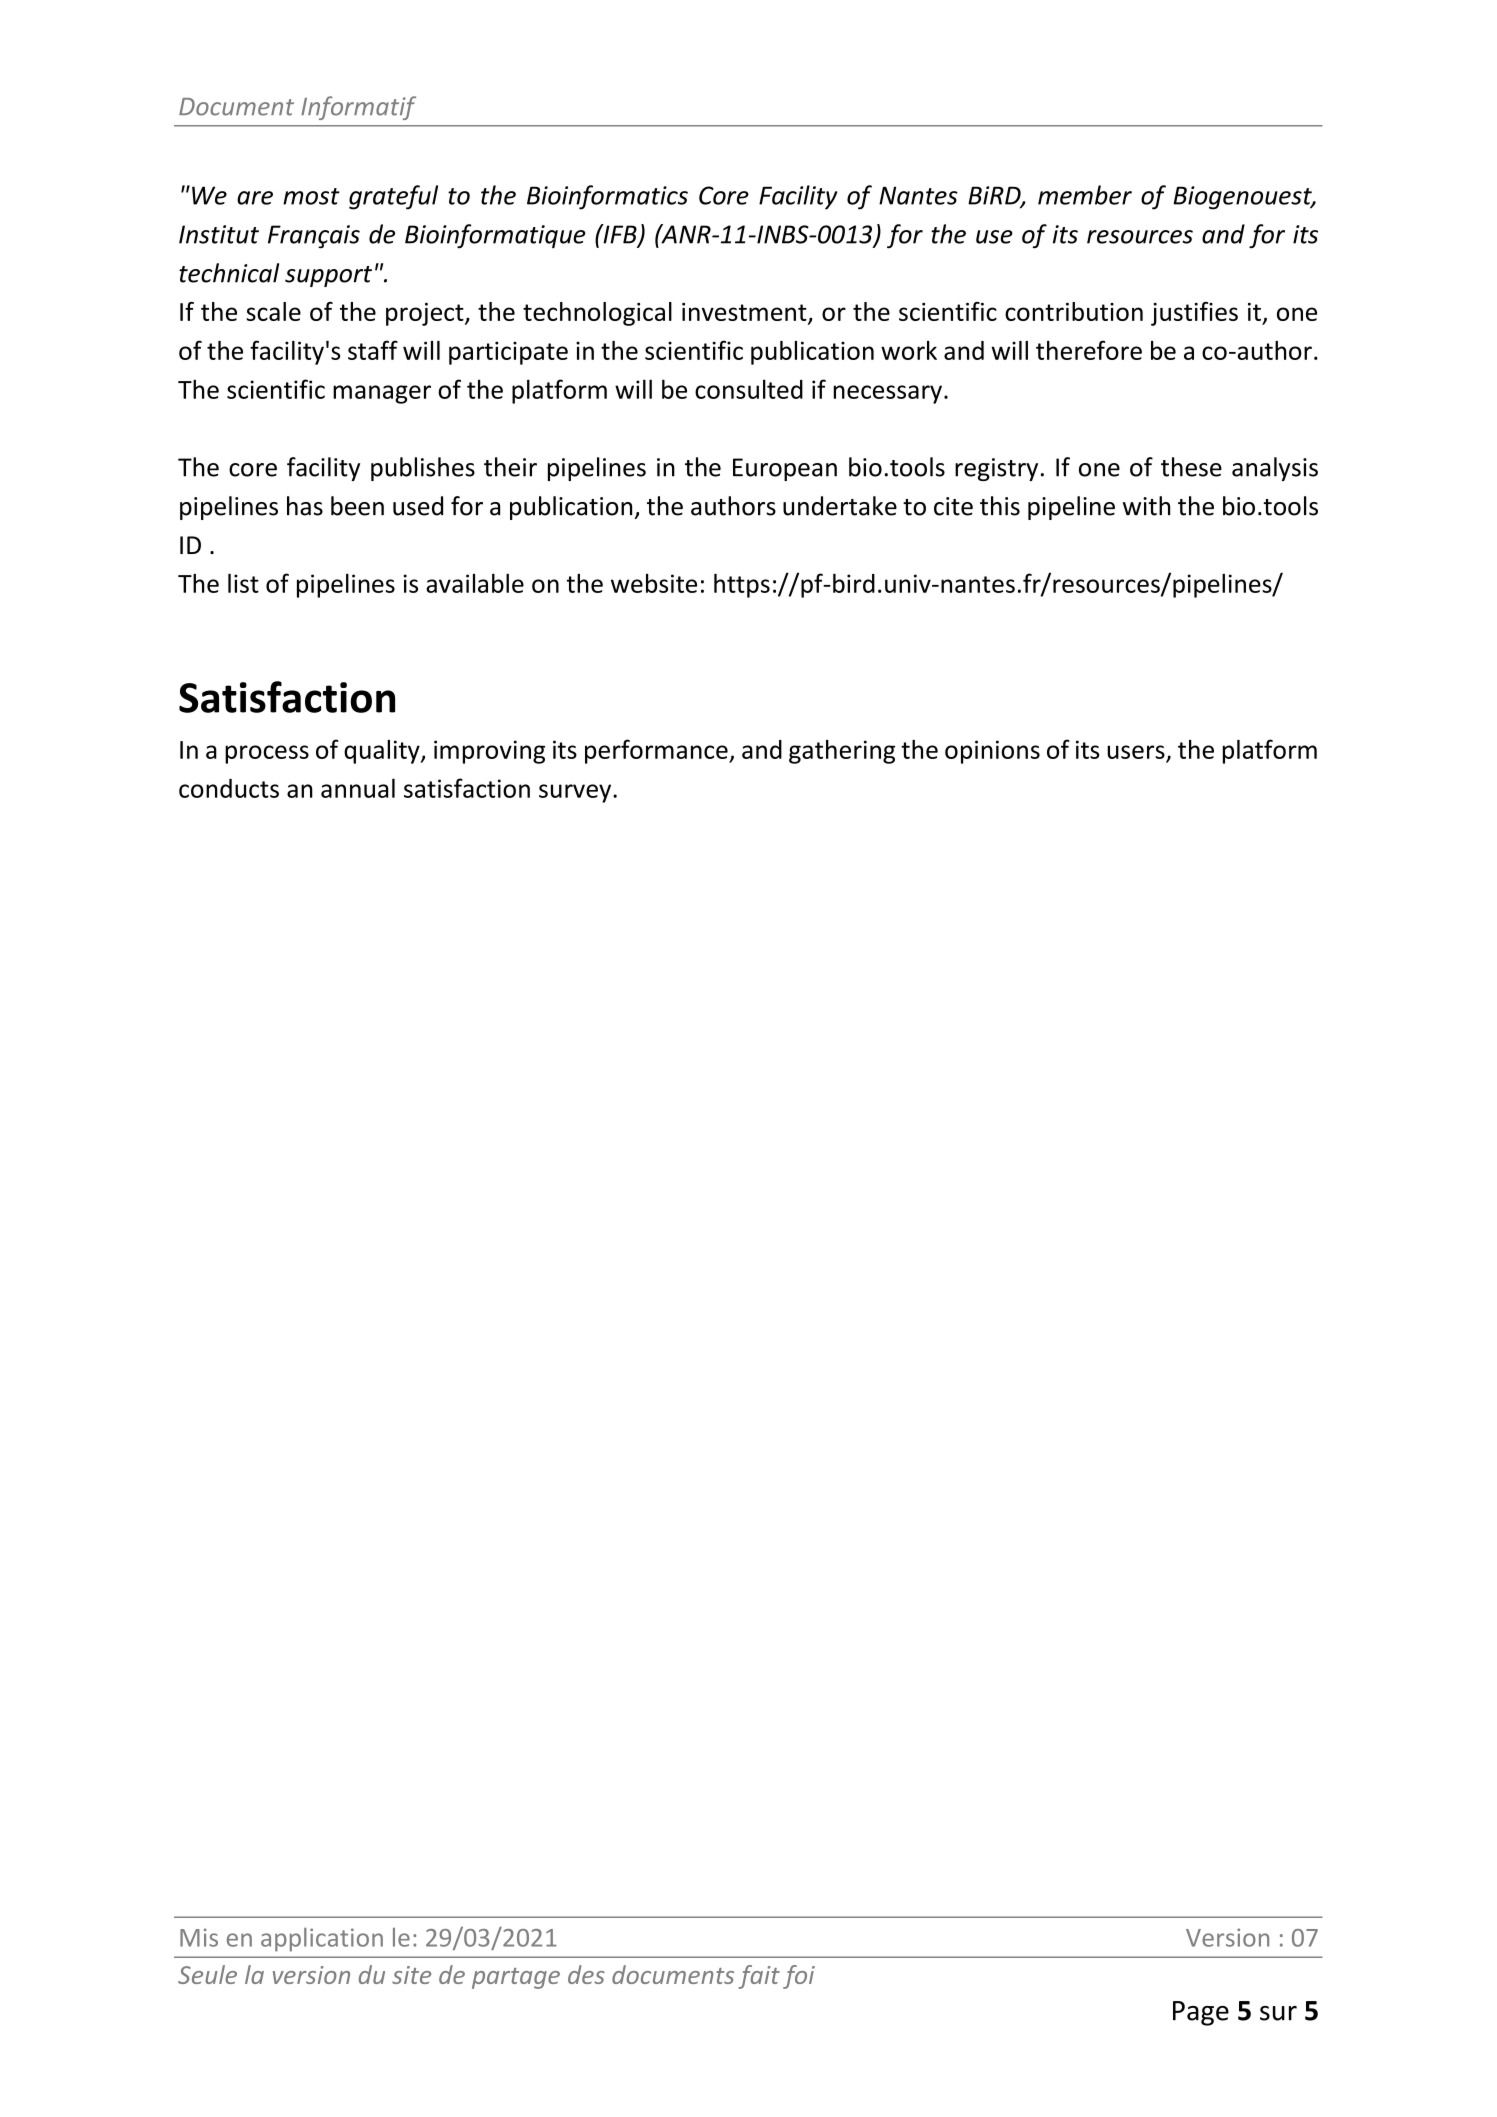  I want to click on support, so click(328, 276).
